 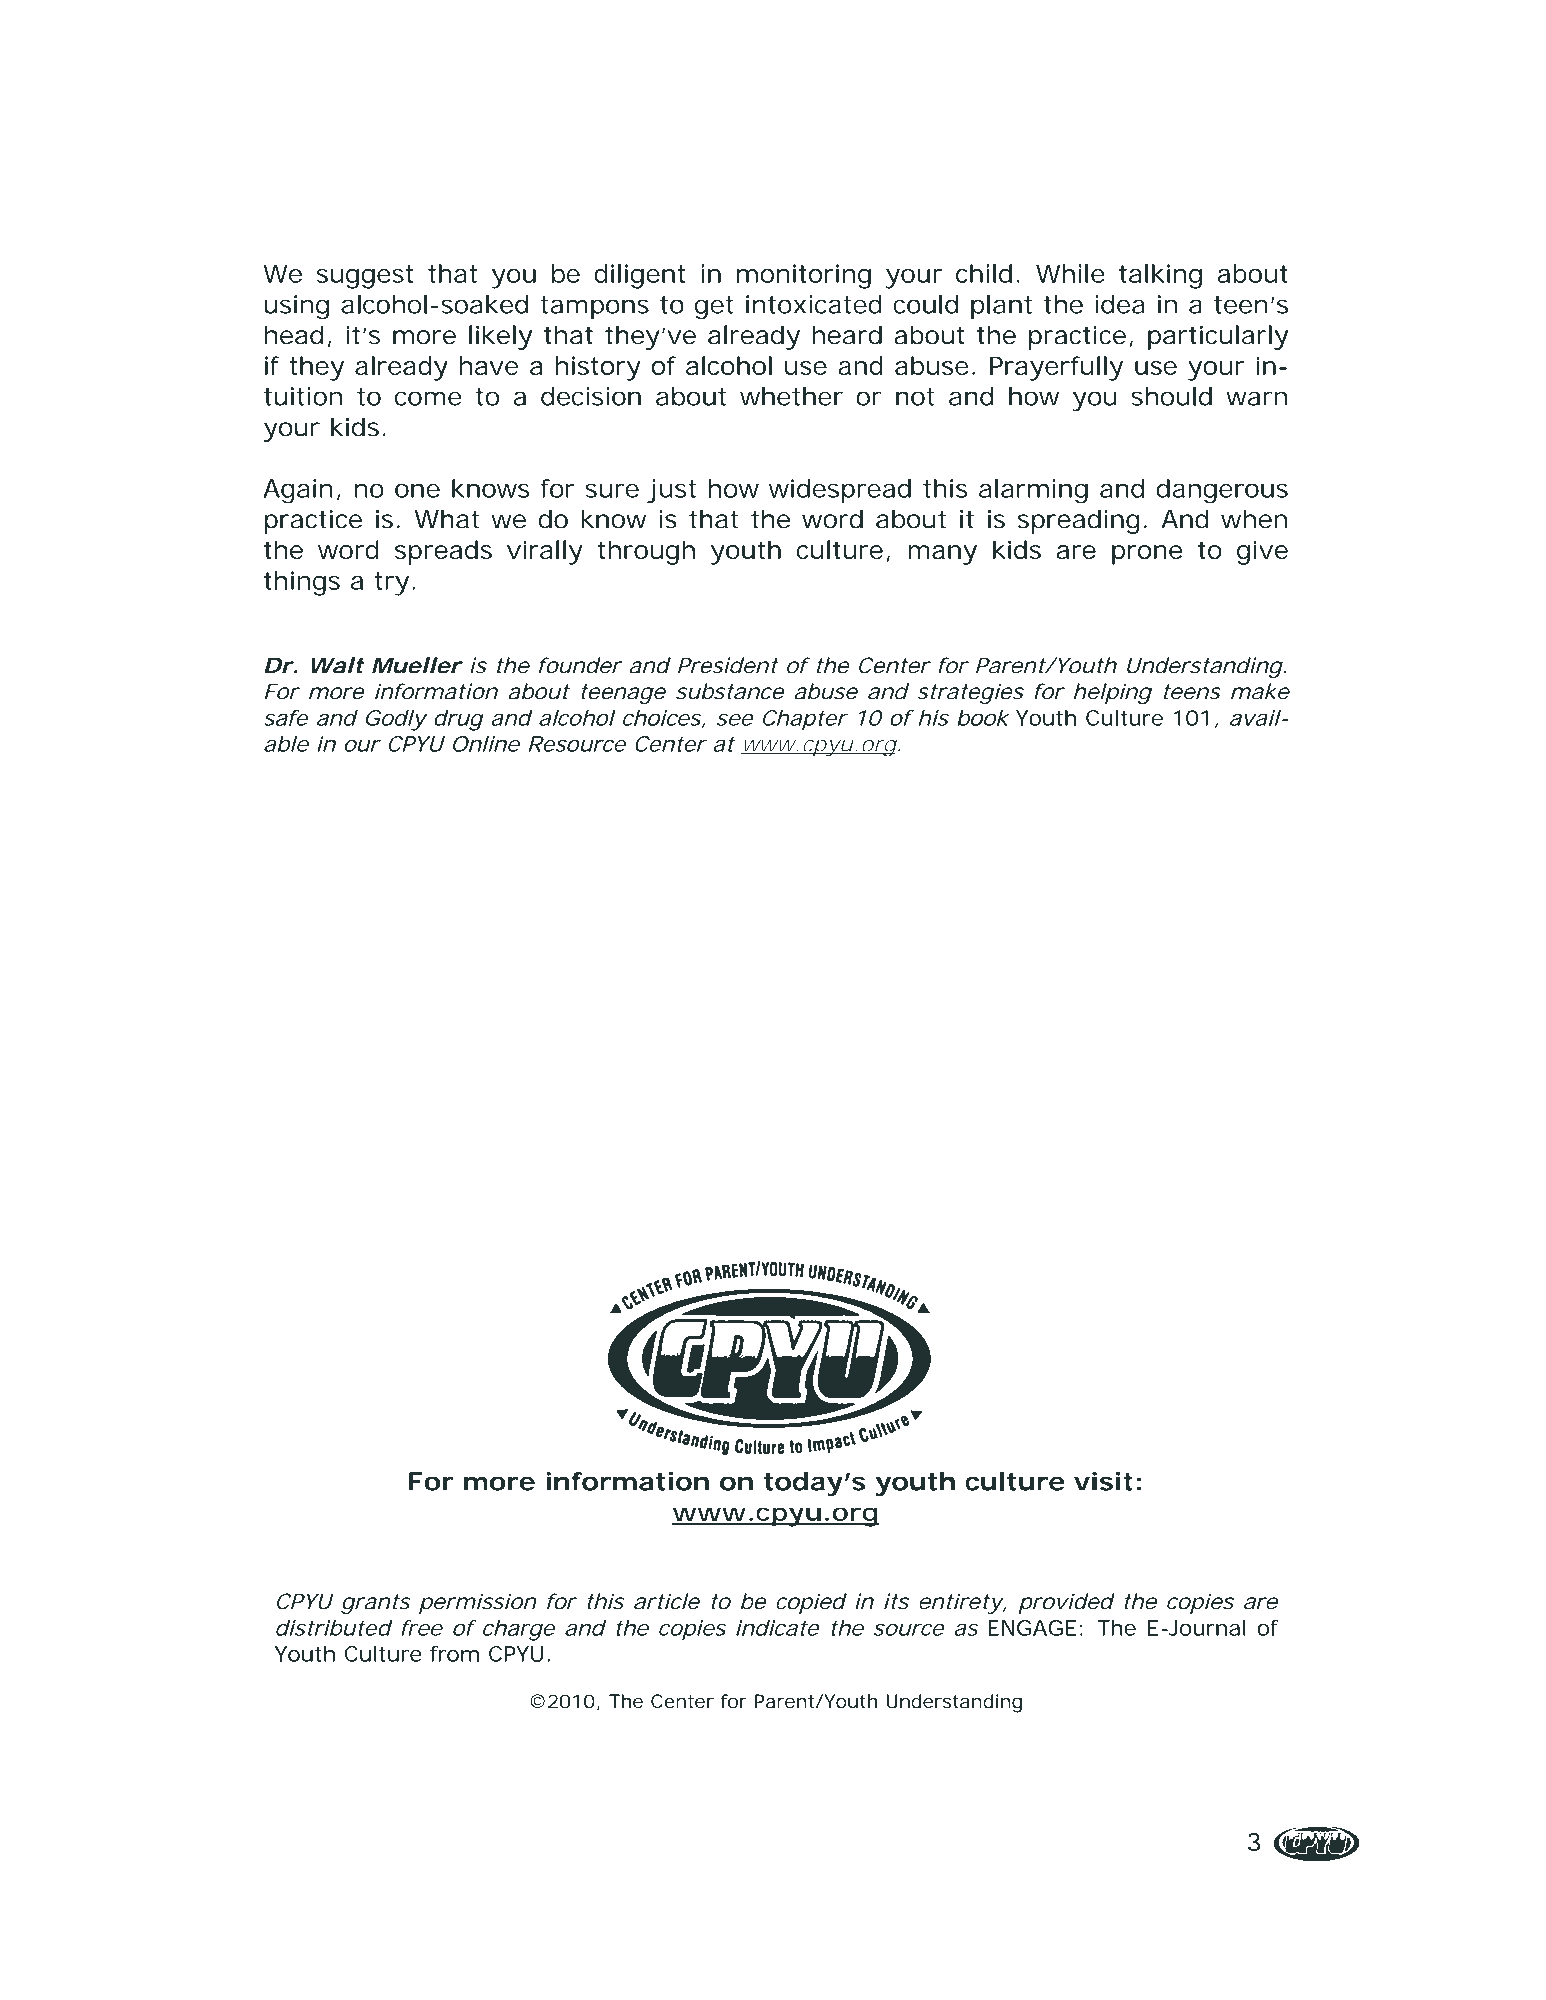 What do you see at coordinates (376, 1604) in the screenshot?
I see `grants` at bounding box center [376, 1604].
